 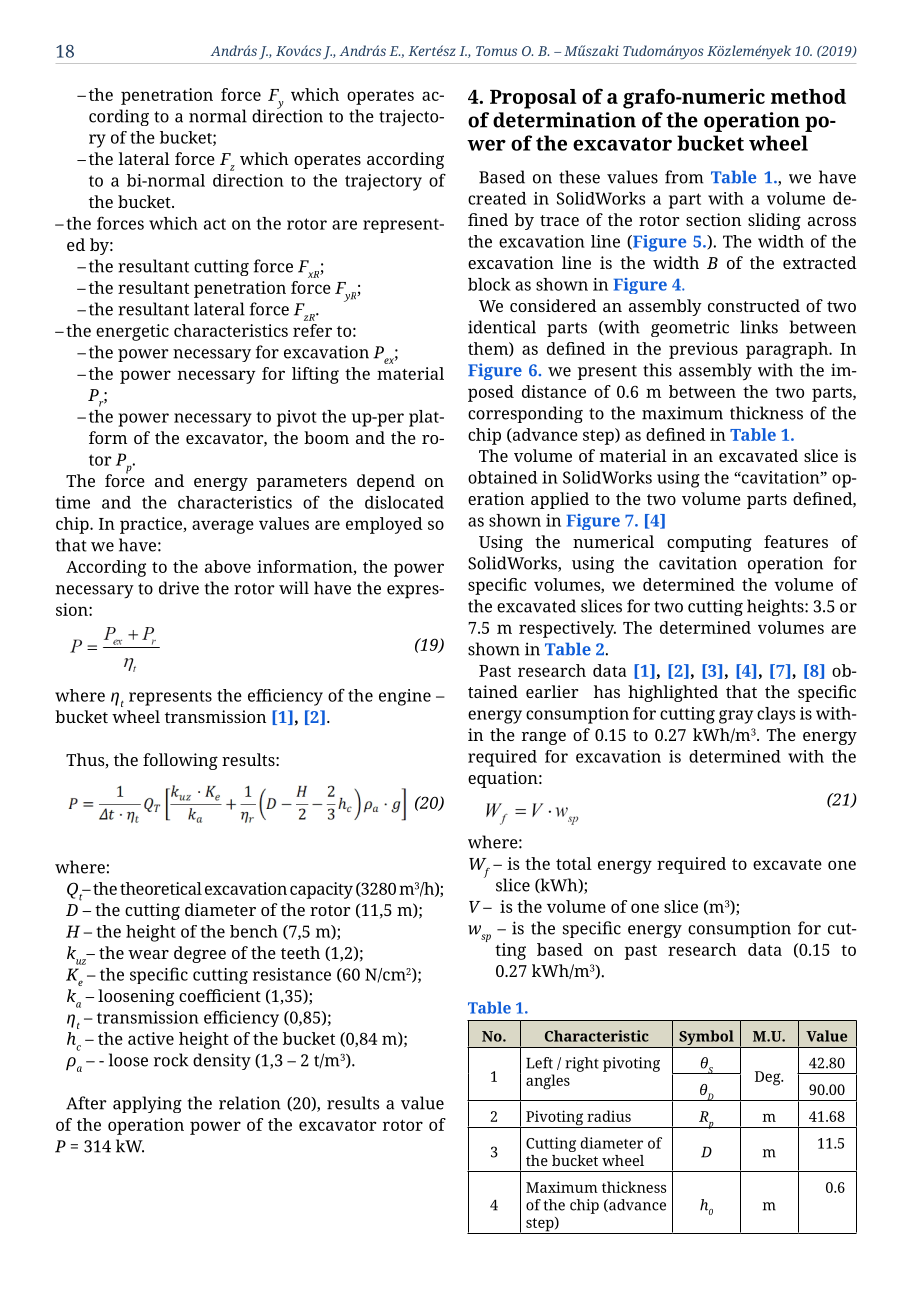 What do you see at coordinates (703, 350) in the screenshot?
I see `previous` at bounding box center [703, 350].
